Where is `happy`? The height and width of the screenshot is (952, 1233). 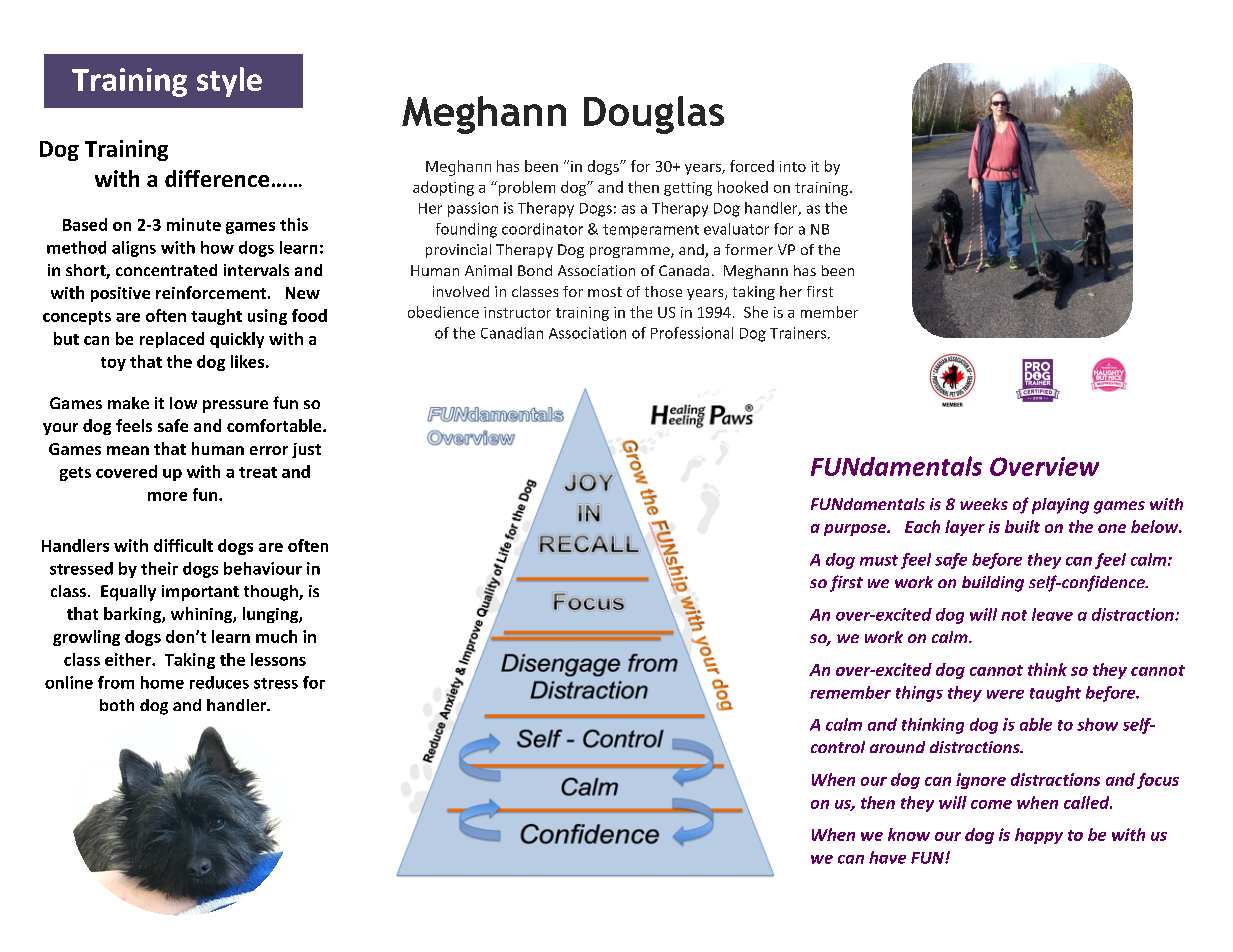 happy is located at coordinates (1039, 836).
